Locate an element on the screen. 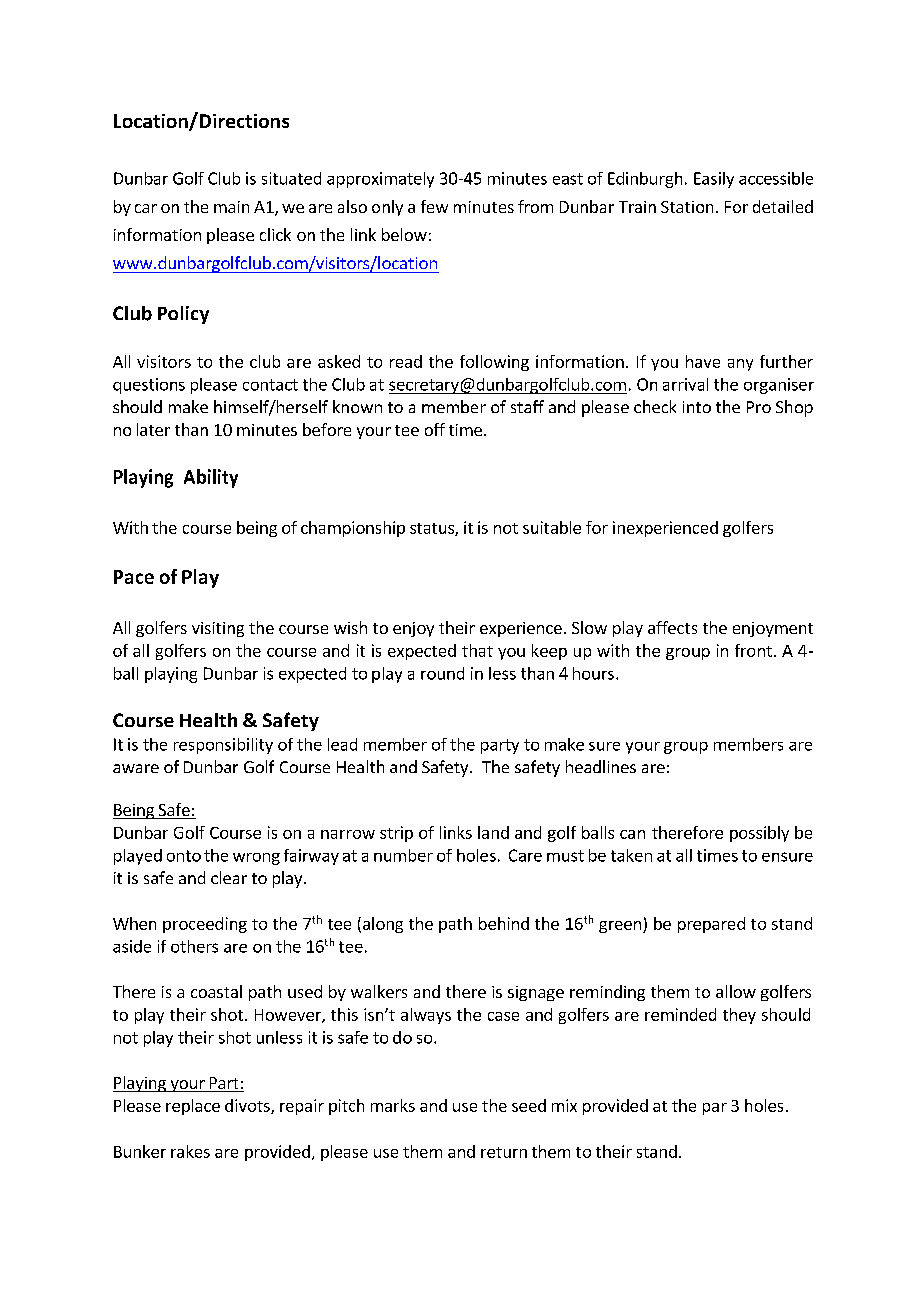  possibly is located at coordinates (759, 834).
